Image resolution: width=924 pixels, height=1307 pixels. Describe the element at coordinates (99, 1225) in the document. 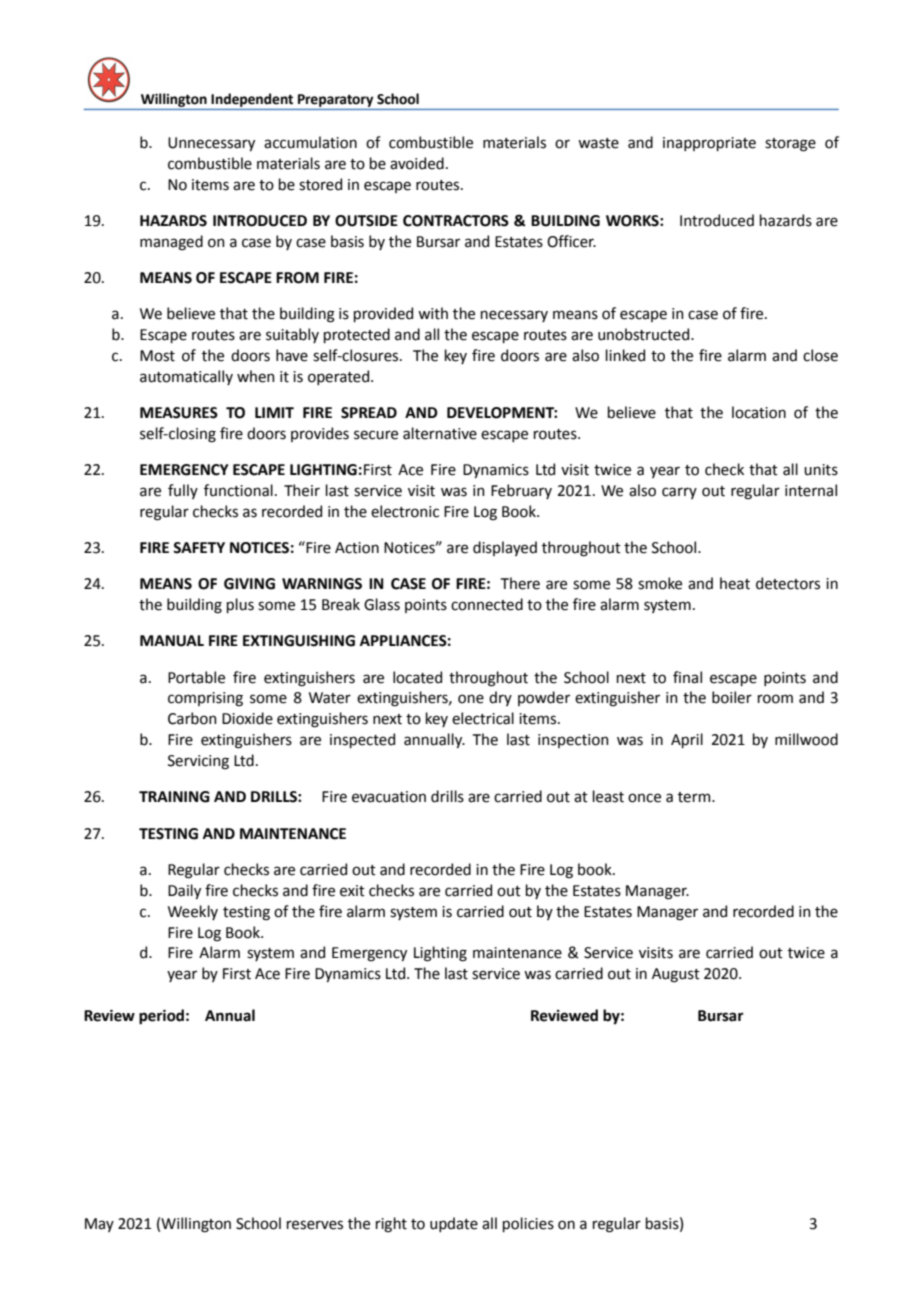

I see `May` at that location.
